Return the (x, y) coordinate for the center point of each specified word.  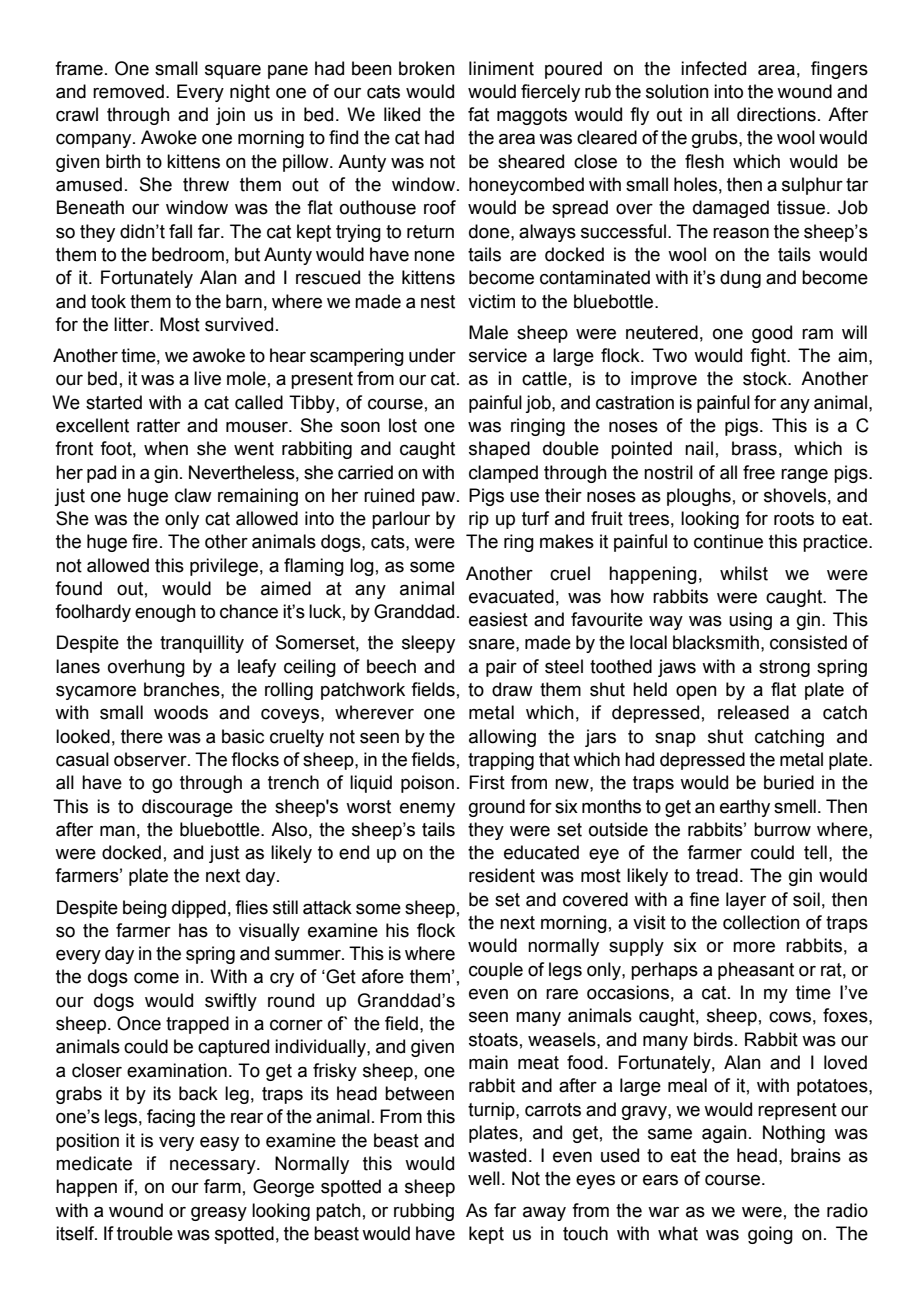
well (484, 1178)
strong (784, 668)
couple (496, 971)
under (432, 355)
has (193, 930)
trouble (145, 1233)
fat (478, 114)
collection (761, 922)
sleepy (428, 644)
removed (128, 91)
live (207, 378)
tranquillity (202, 644)
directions (776, 114)
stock (766, 378)
